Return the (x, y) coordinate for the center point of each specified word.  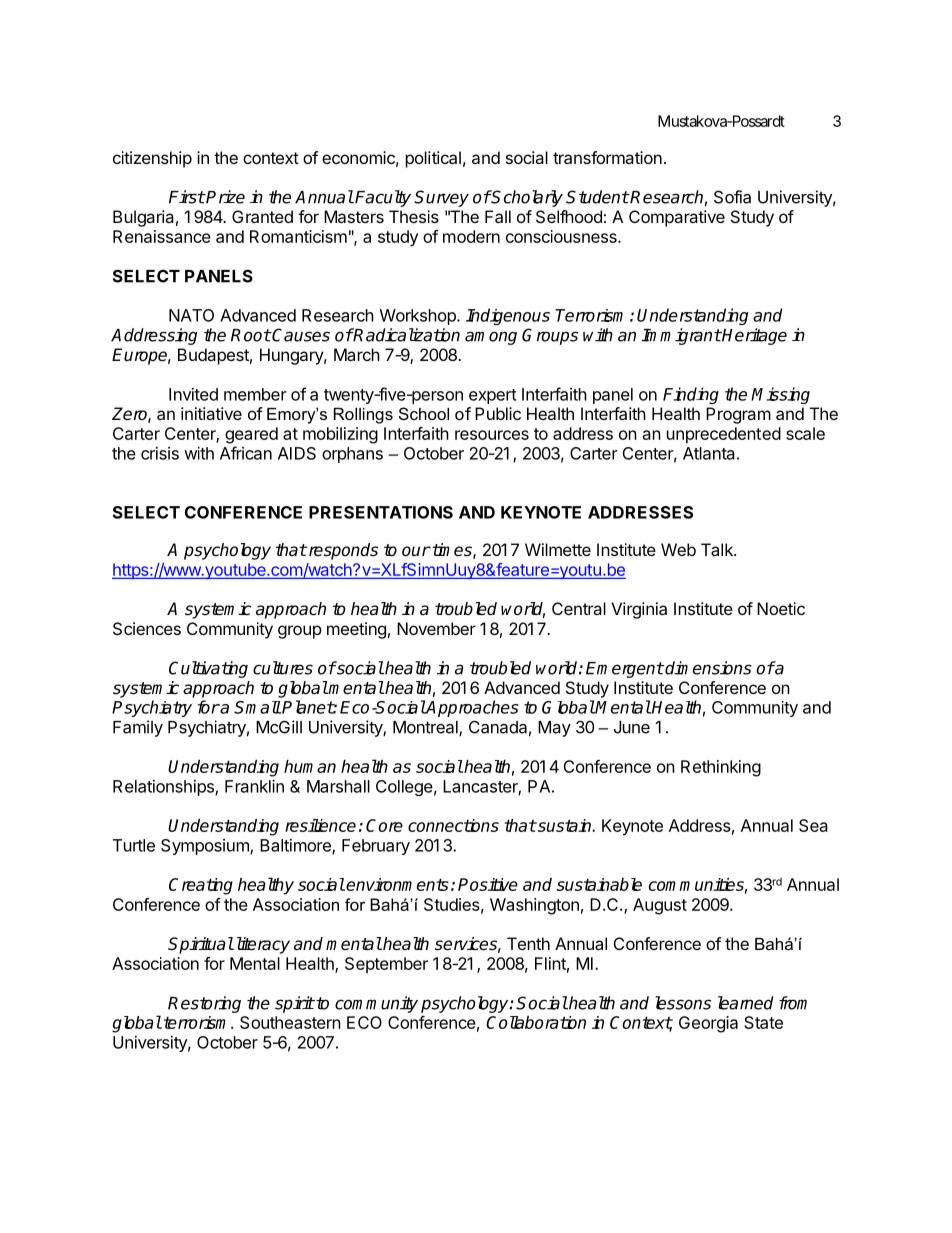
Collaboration (536, 1022)
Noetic (781, 608)
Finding (691, 395)
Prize (225, 197)
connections (453, 825)
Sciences (147, 628)
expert (493, 396)
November (436, 628)
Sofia (732, 197)
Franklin (254, 786)
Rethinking (721, 768)
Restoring (204, 1004)
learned (746, 1003)
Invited (193, 394)
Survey (441, 198)
